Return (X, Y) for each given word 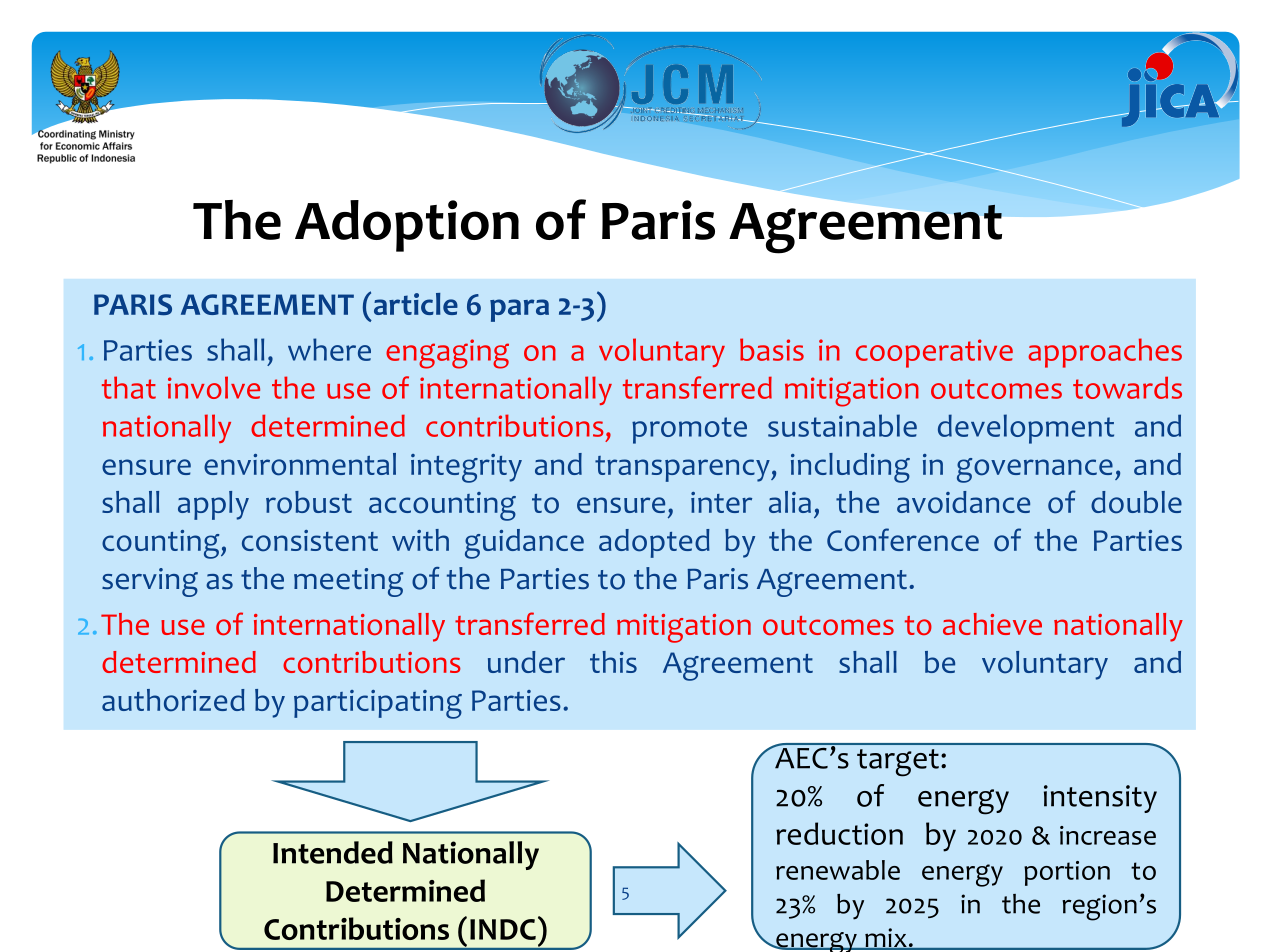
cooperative (934, 353)
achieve (992, 624)
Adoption (407, 226)
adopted (654, 543)
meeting (348, 582)
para (519, 310)
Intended (333, 852)
